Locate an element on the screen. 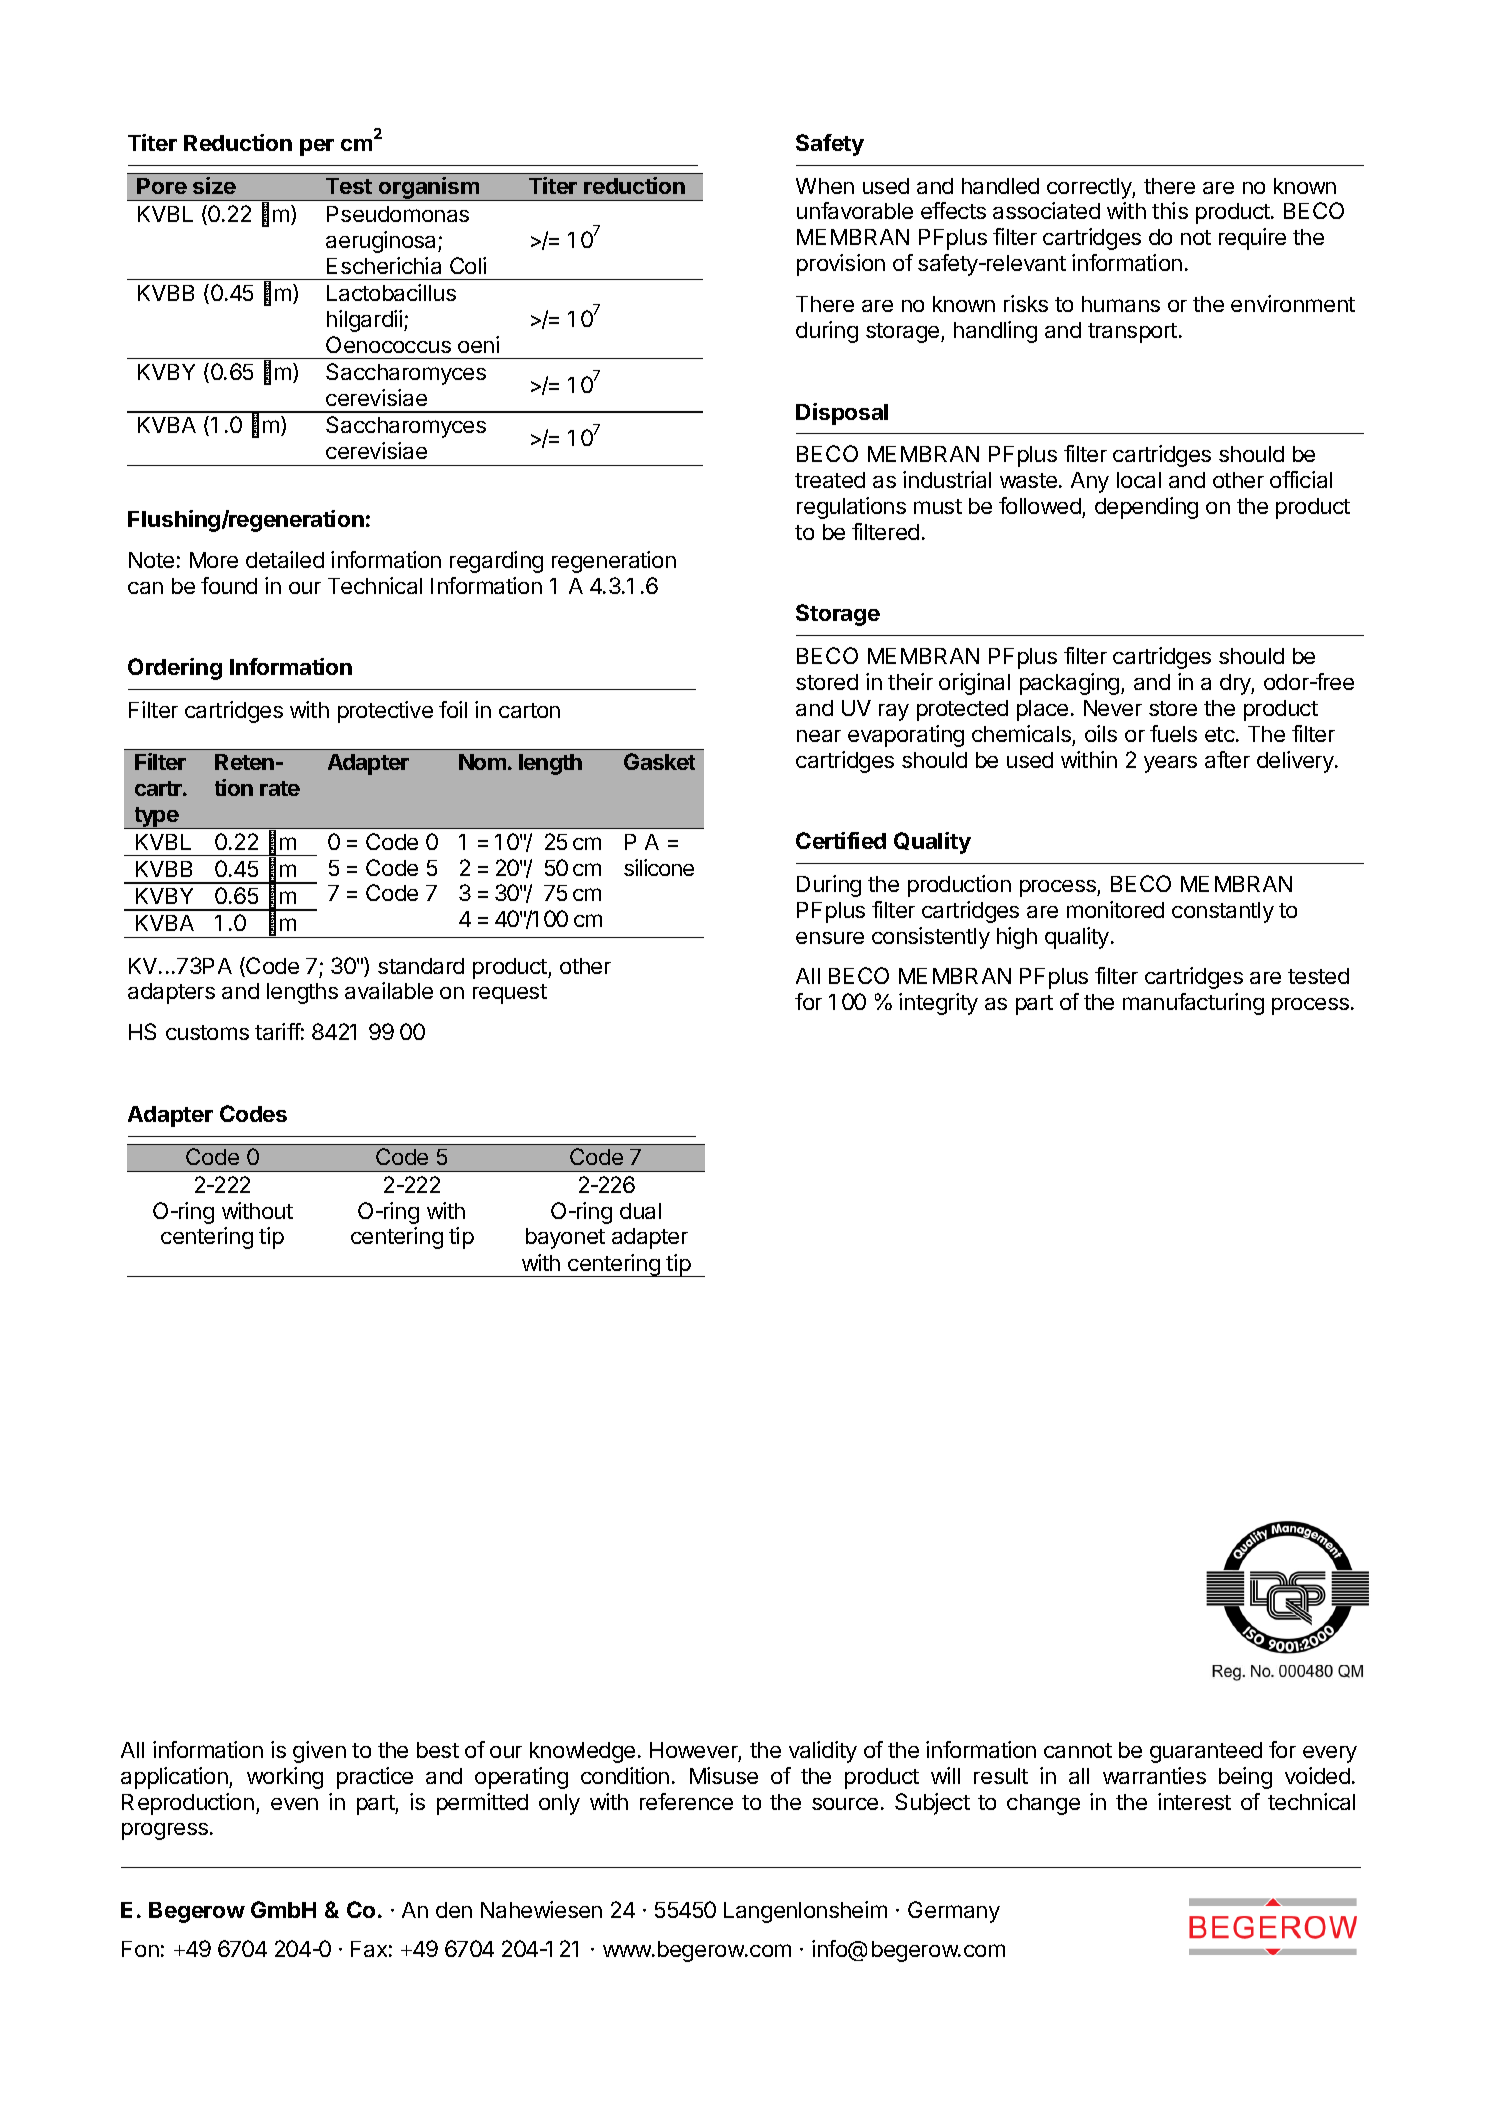 Image resolution: width=1491 pixels, height=2109 pixels. constantly is located at coordinates (1223, 912).
